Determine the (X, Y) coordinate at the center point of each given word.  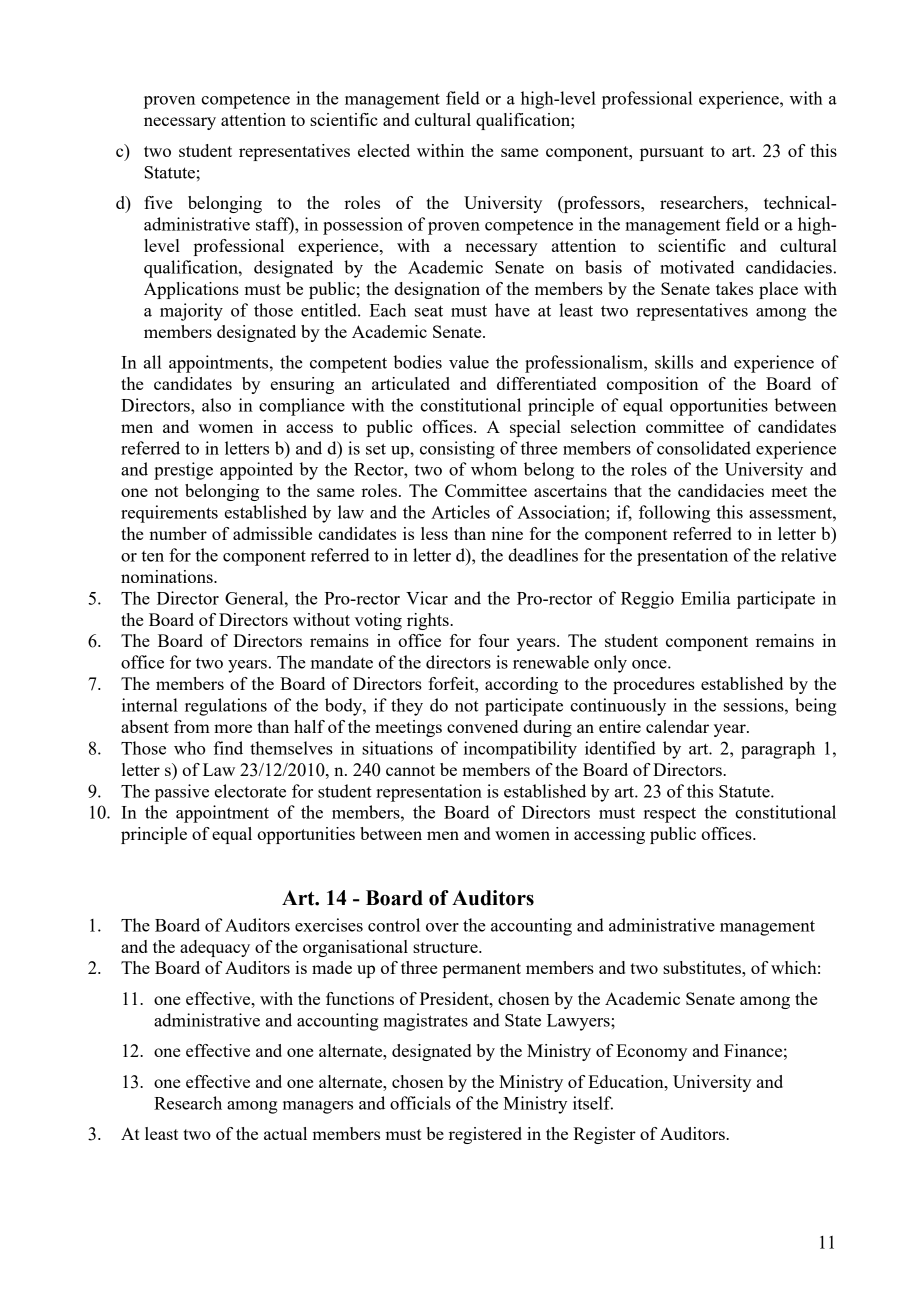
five (158, 202)
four (494, 640)
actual (285, 1133)
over (442, 927)
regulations (226, 707)
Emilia (705, 598)
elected (384, 150)
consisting (457, 450)
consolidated (704, 448)
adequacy (215, 948)
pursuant (672, 153)
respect (670, 815)
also (216, 405)
